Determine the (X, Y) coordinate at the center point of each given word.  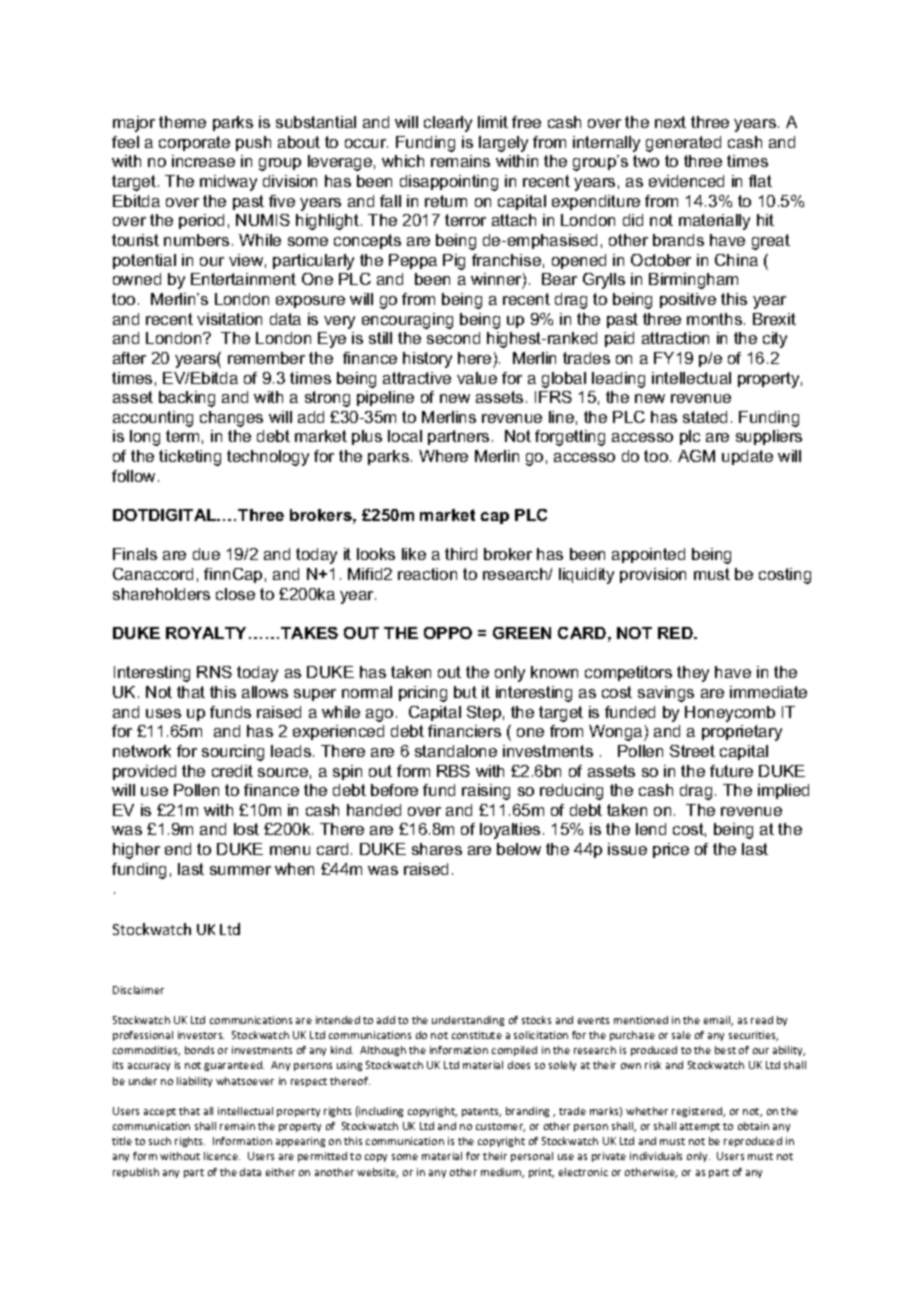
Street (692, 751)
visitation (229, 319)
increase (203, 161)
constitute (477, 1035)
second (453, 338)
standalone (456, 751)
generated (683, 144)
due (206, 554)
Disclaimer (138, 990)
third (461, 554)
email (718, 1021)
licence (222, 1156)
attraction (675, 338)
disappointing (449, 183)
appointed (648, 555)
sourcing (233, 753)
